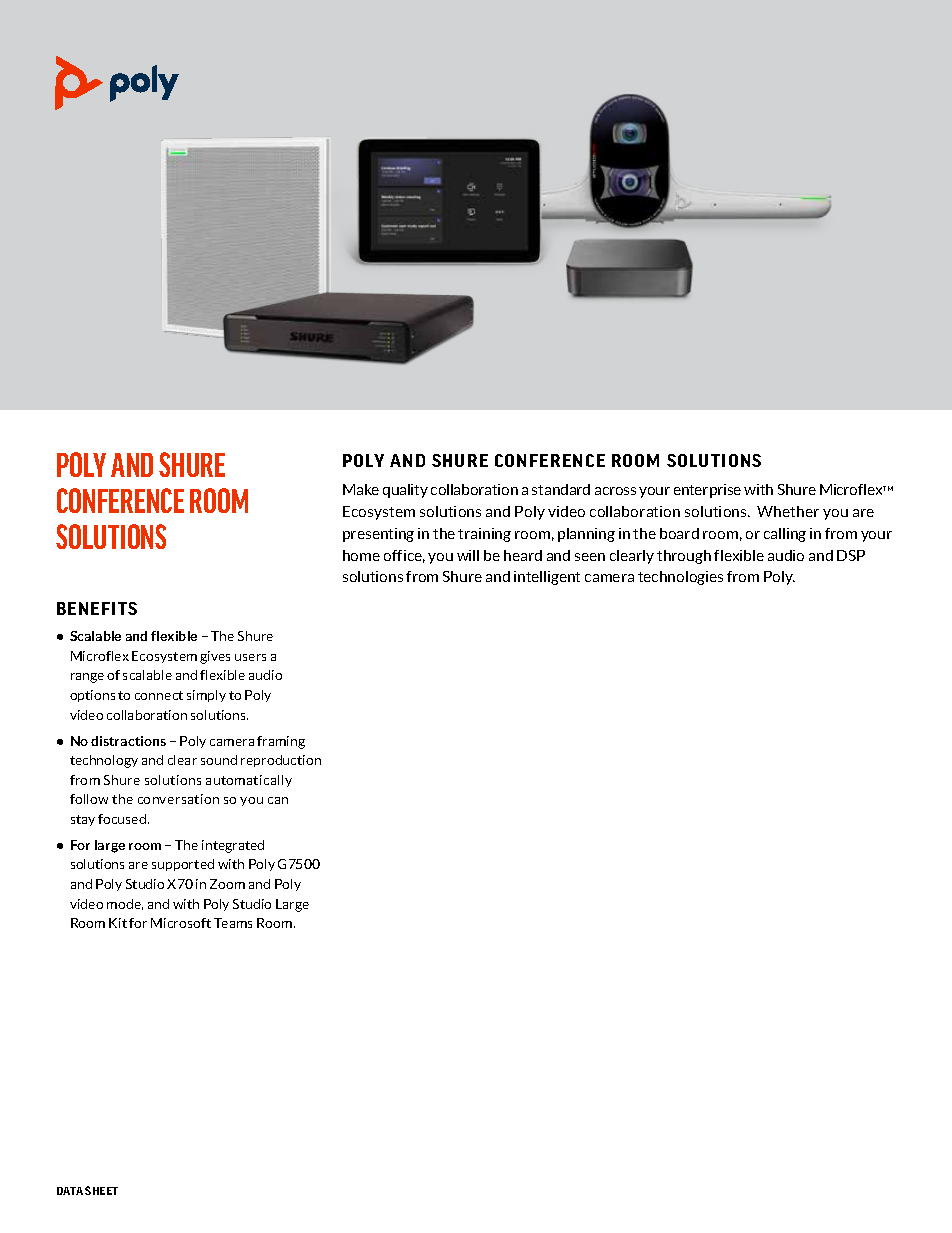  I want to click on Make, so click(361, 489).
